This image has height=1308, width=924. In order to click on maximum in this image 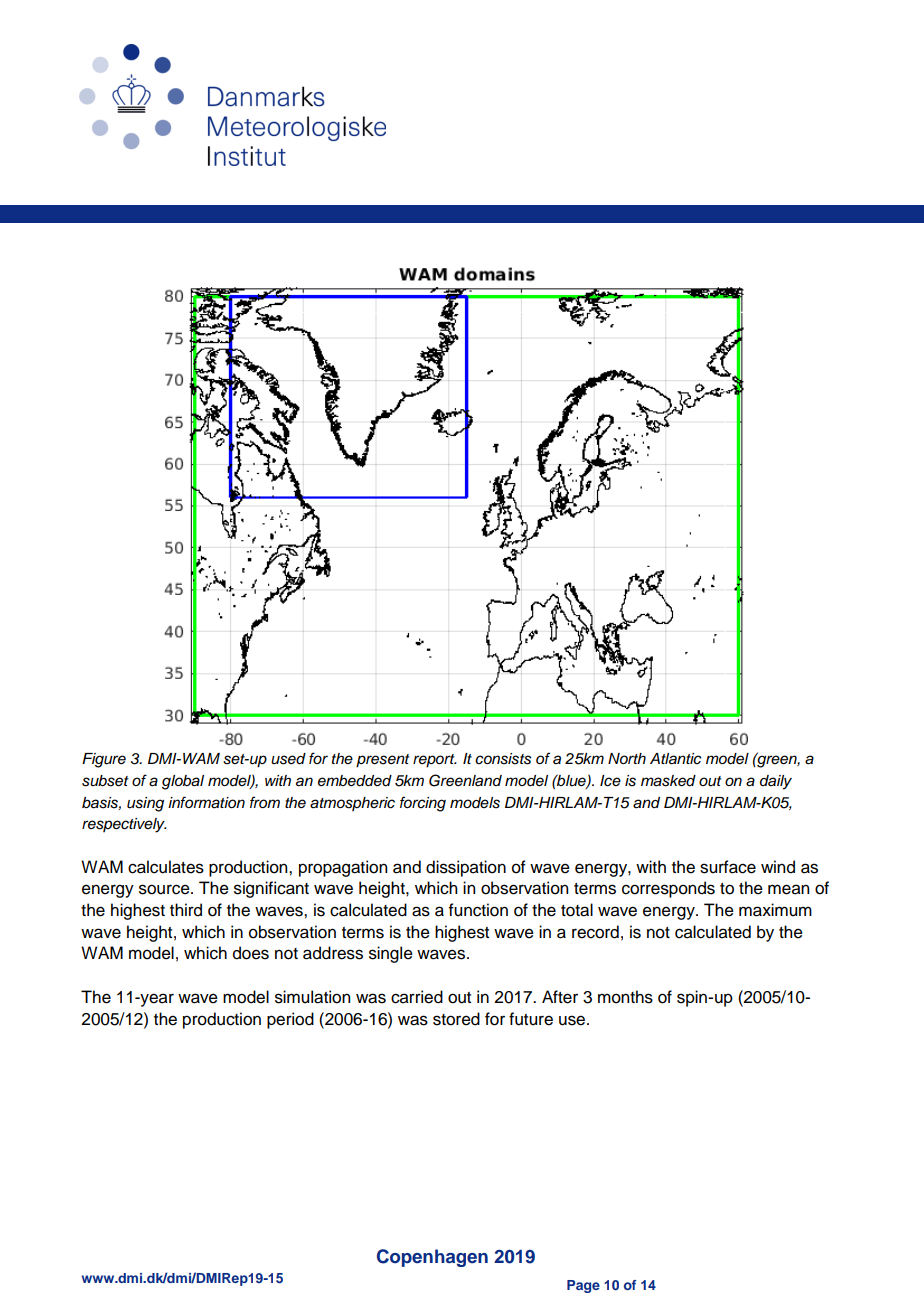, I will do `click(775, 910)`.
